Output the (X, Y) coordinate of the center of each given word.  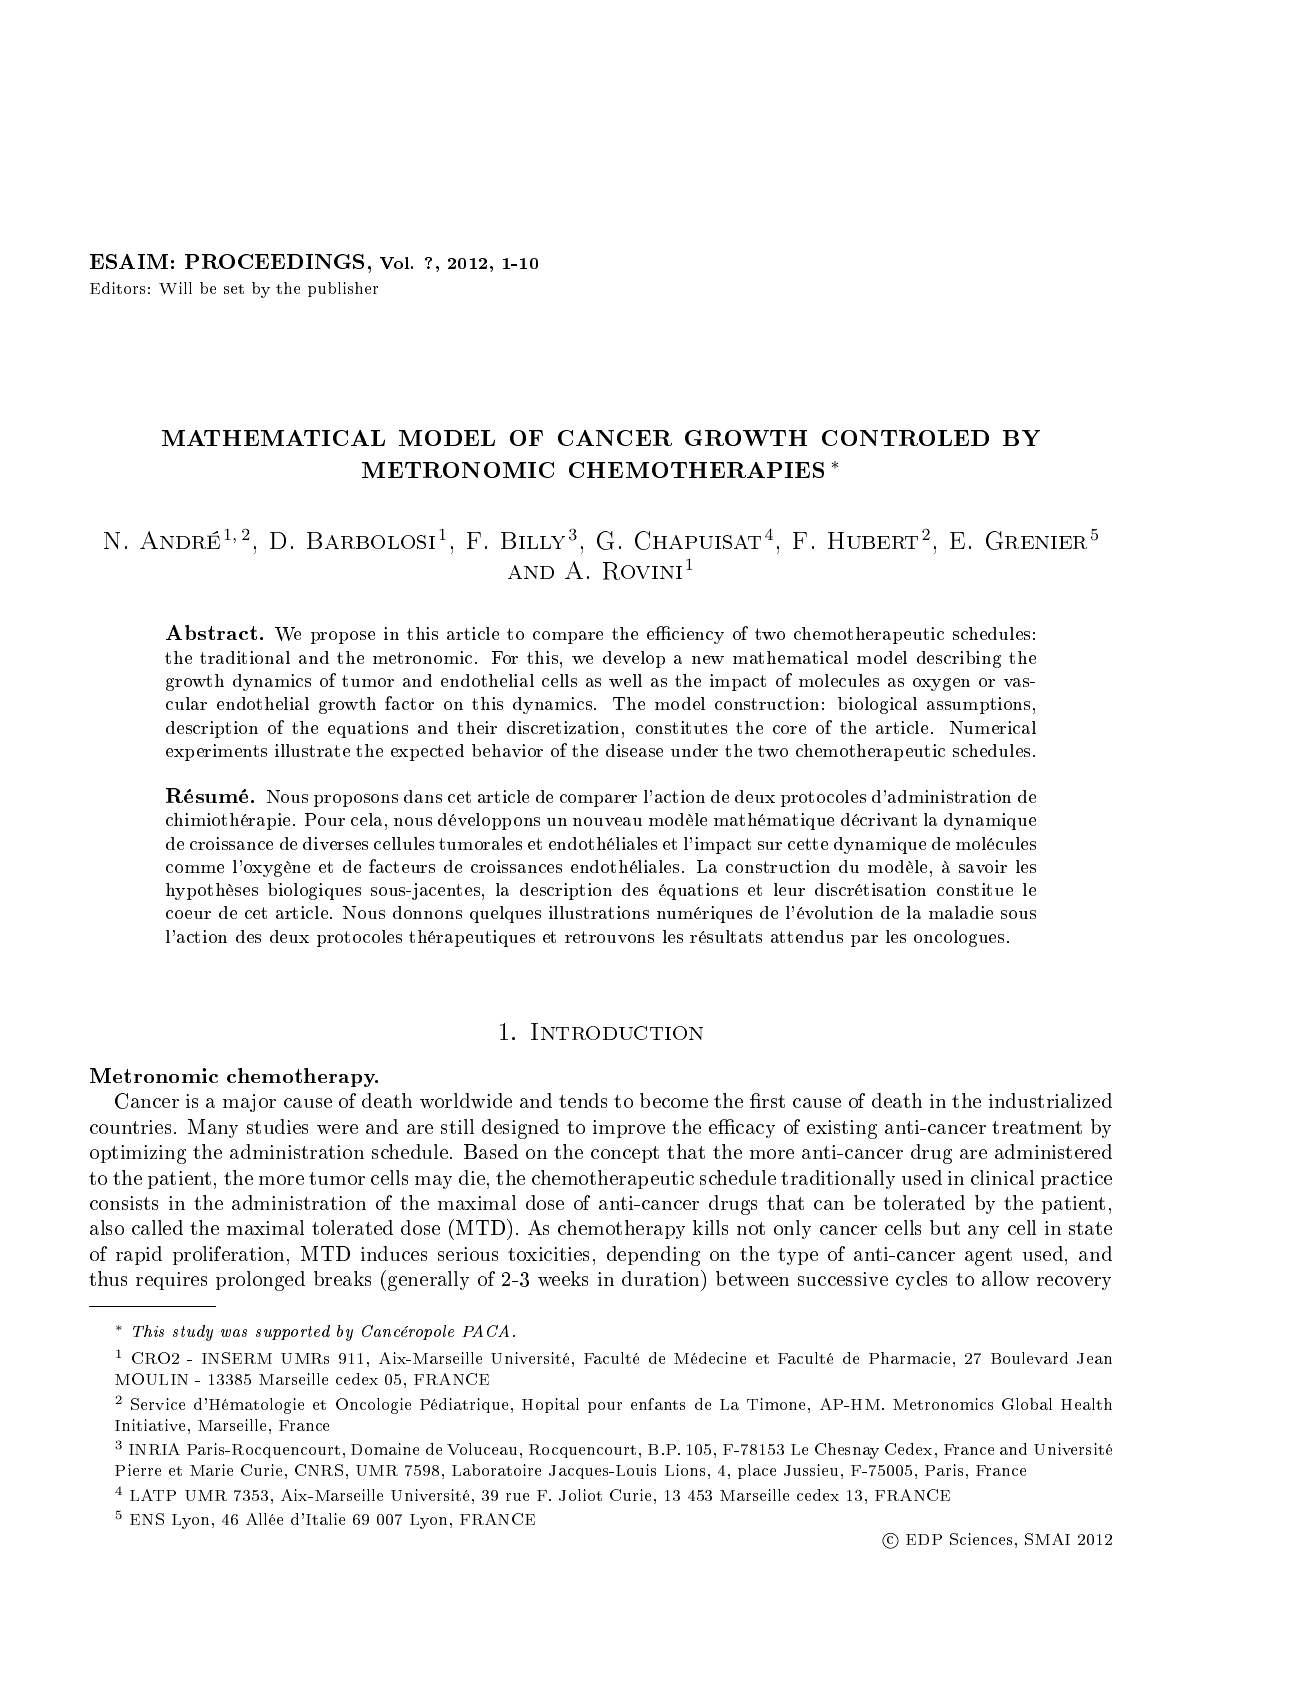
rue (517, 1497)
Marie (211, 1470)
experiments (216, 752)
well (625, 680)
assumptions (978, 705)
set (234, 289)
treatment (1037, 1127)
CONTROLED (905, 438)
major (249, 1103)
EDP (924, 1539)
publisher (343, 289)
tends (583, 1100)
